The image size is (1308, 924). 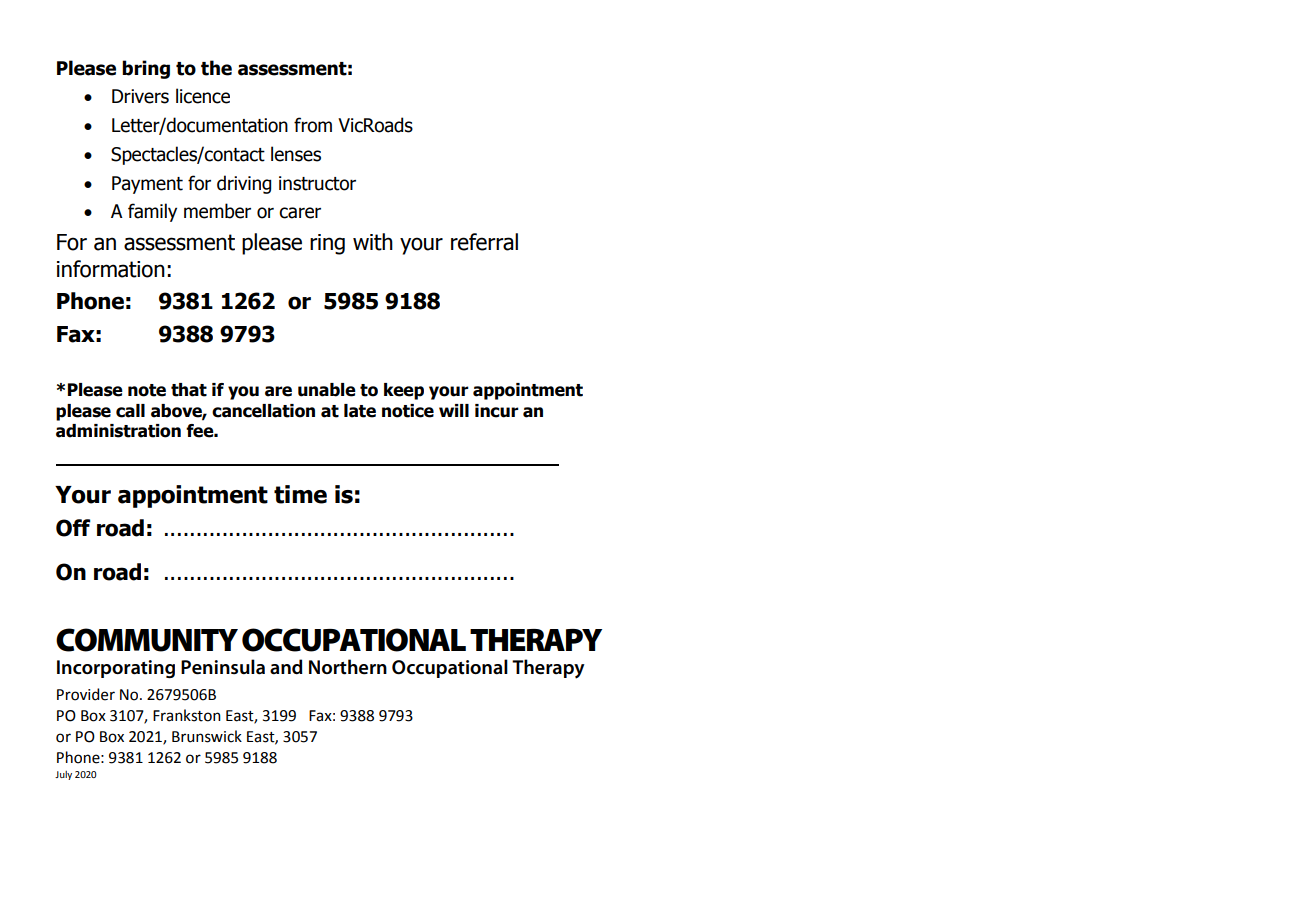 I want to click on note, so click(x=147, y=390).
